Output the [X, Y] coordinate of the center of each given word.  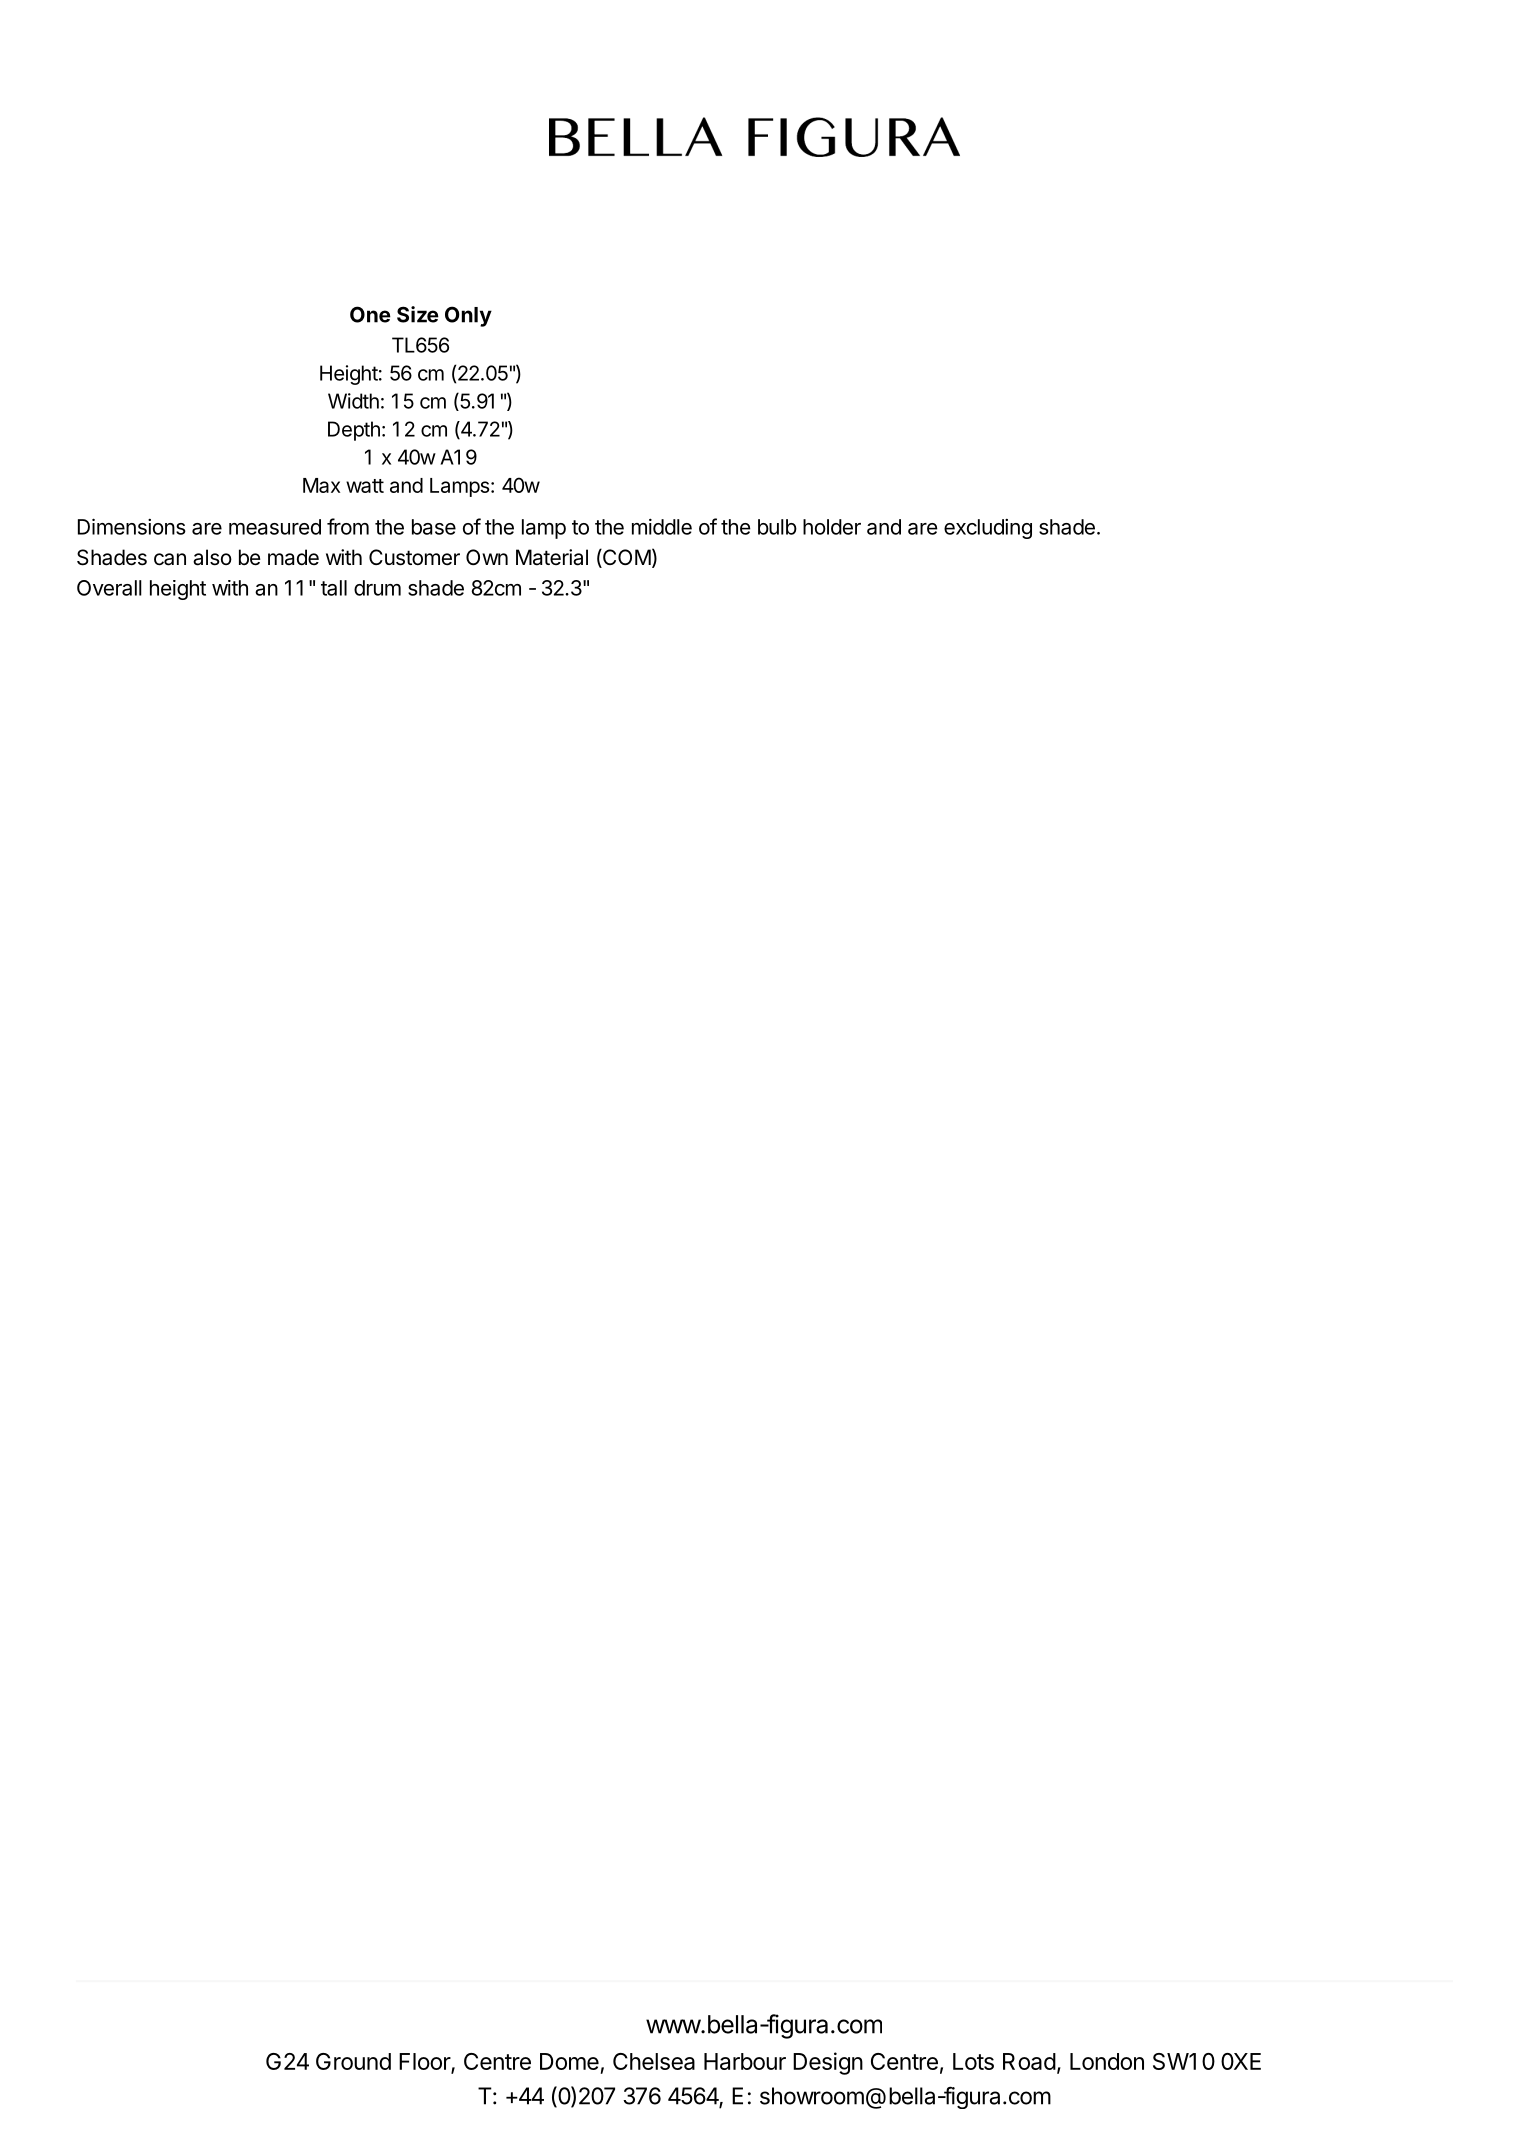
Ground [353, 2061]
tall [334, 588]
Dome [569, 2061]
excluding [988, 529]
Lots [973, 2061]
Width [353, 401]
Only [468, 316]
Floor [425, 2062]
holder [832, 527]
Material [552, 557]
